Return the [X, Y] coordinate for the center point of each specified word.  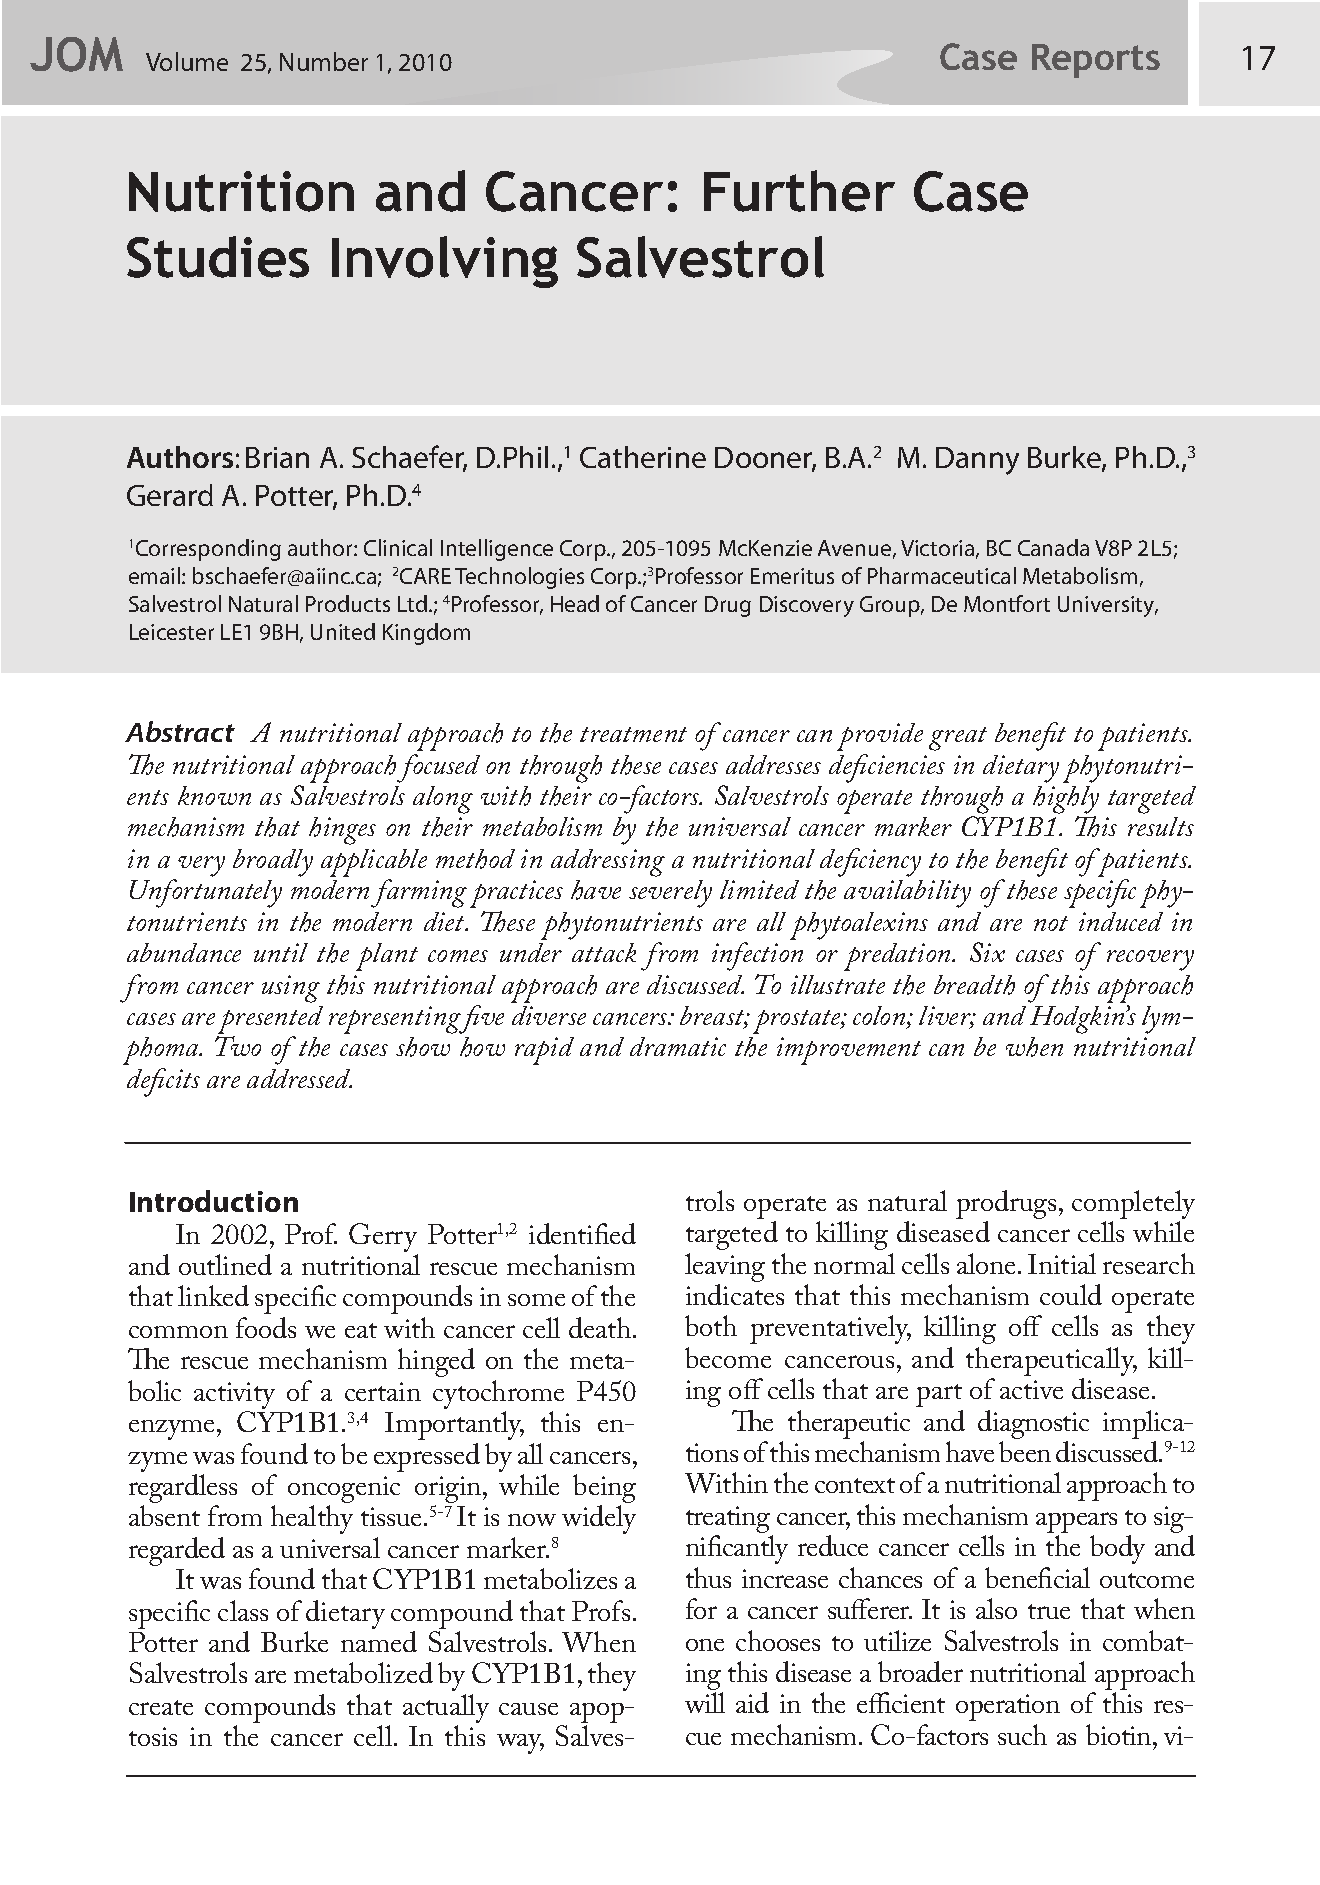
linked [213, 1295]
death [601, 1327]
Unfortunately [206, 893]
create [161, 1707]
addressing [608, 863]
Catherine [643, 457]
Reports [1096, 61]
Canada [1053, 547]
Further [799, 191]
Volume [187, 61]
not [1051, 923]
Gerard [170, 495]
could [1071, 1294]
